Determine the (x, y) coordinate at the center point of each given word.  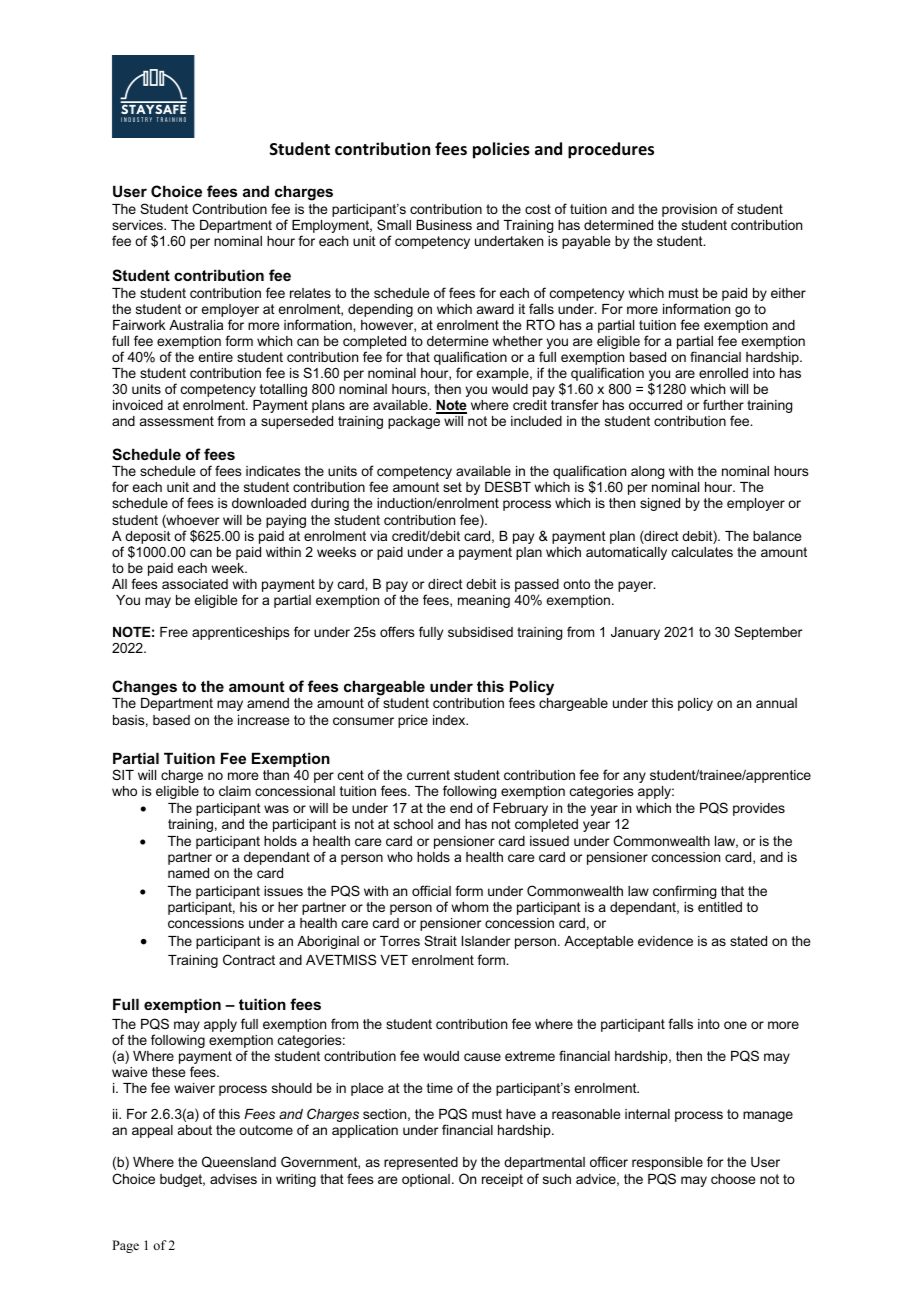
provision (689, 210)
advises (233, 1179)
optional (426, 1180)
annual (776, 703)
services (138, 225)
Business (444, 225)
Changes (144, 688)
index (450, 720)
